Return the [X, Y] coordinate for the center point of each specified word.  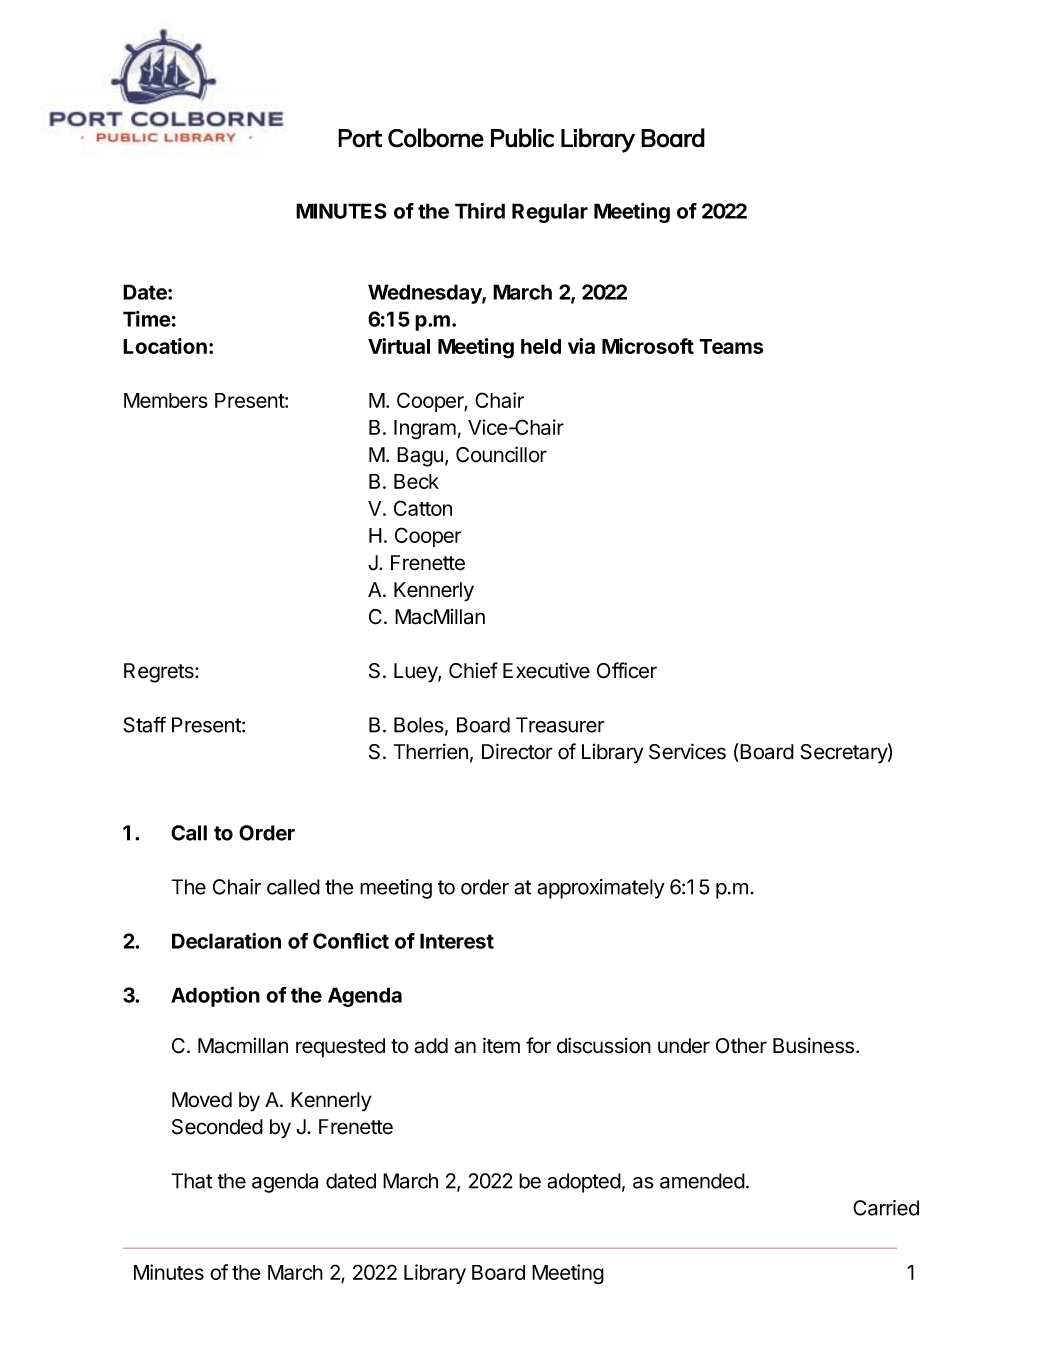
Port [360, 138]
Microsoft [648, 346]
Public [522, 138]
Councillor [501, 454]
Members [166, 400]
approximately [601, 889]
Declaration [226, 941]
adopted [584, 1183]
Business [813, 1045]
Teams [731, 346]
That [191, 1181]
